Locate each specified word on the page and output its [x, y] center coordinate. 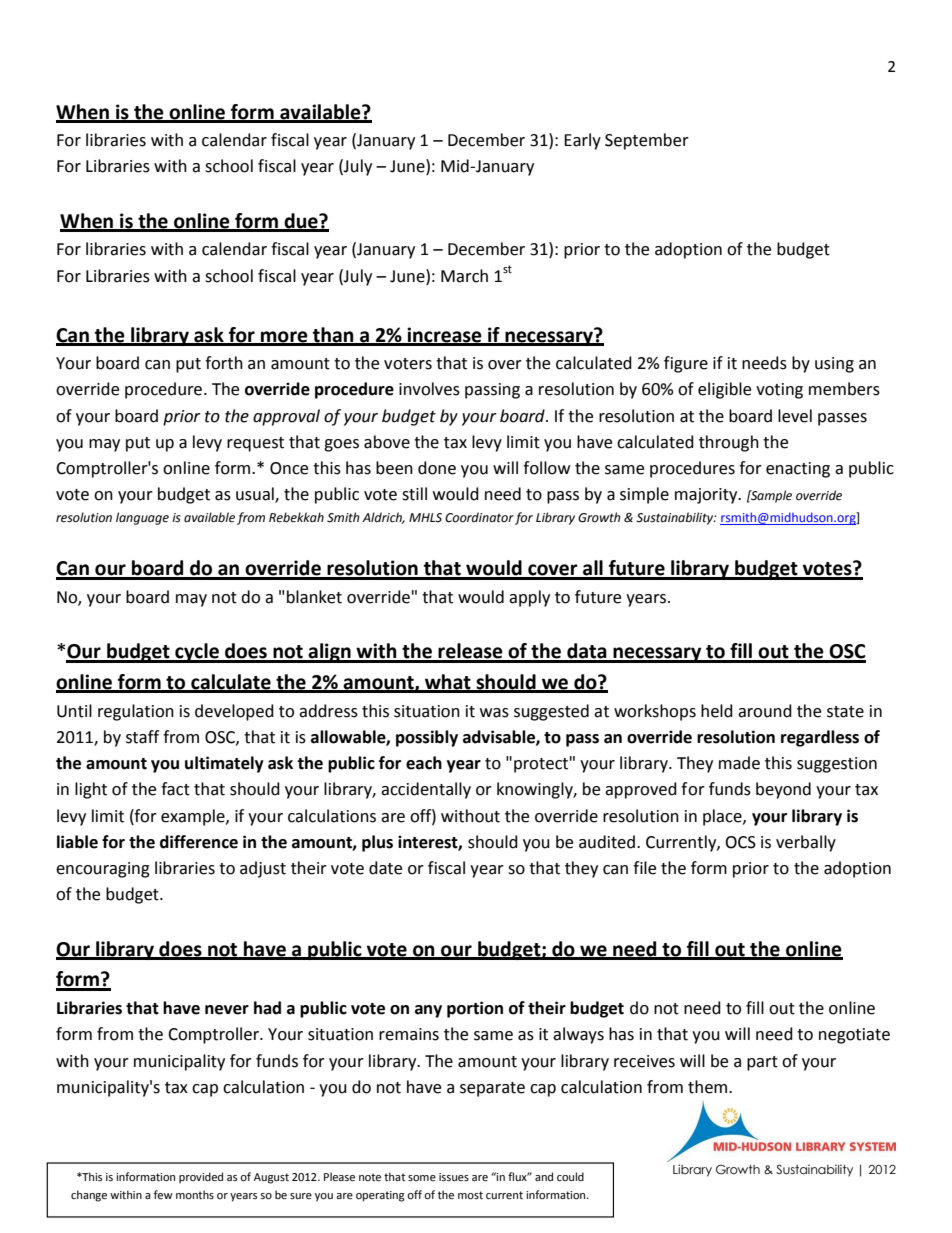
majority [707, 496]
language [142, 518]
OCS [740, 842]
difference [199, 842]
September [647, 141]
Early [582, 141]
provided [201, 1178]
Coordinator [479, 517]
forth [224, 363]
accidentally [426, 790]
